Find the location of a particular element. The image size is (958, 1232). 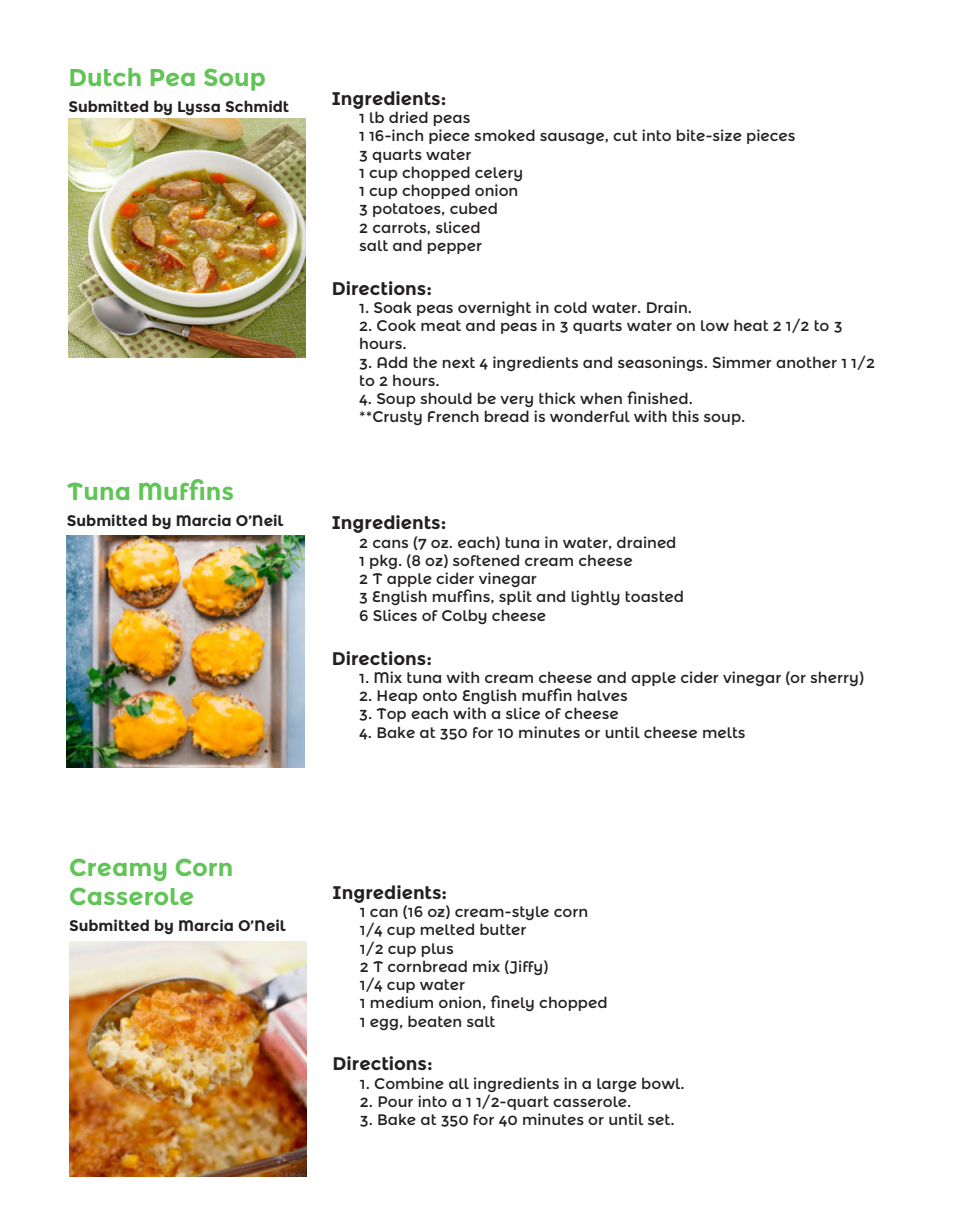

melts is located at coordinates (724, 732).
